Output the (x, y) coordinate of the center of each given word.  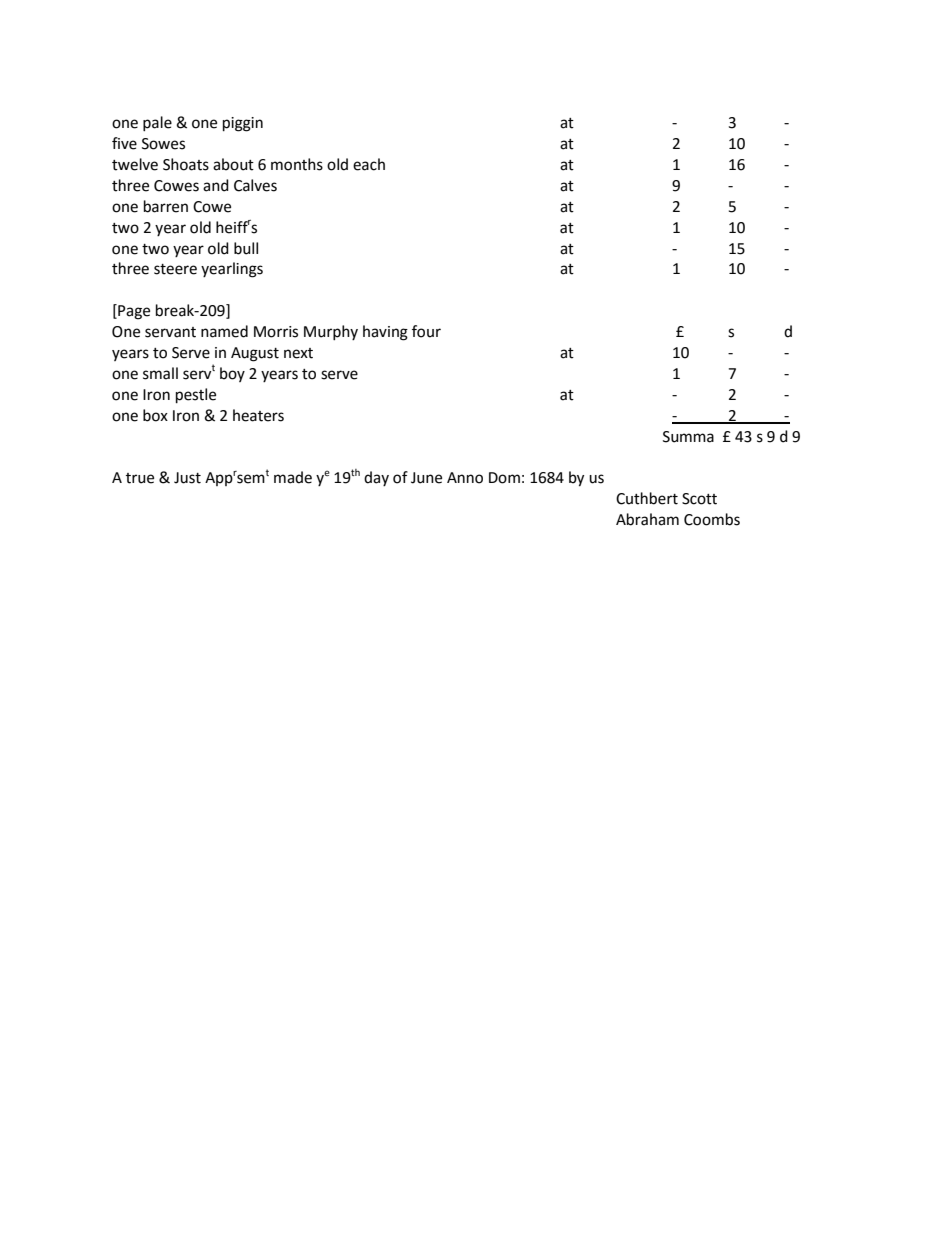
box (155, 415)
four (426, 331)
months (297, 164)
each (369, 164)
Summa (688, 437)
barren (166, 206)
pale (157, 123)
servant (170, 332)
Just (187, 478)
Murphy (331, 332)
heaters (258, 415)
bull (246, 248)
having (385, 333)
